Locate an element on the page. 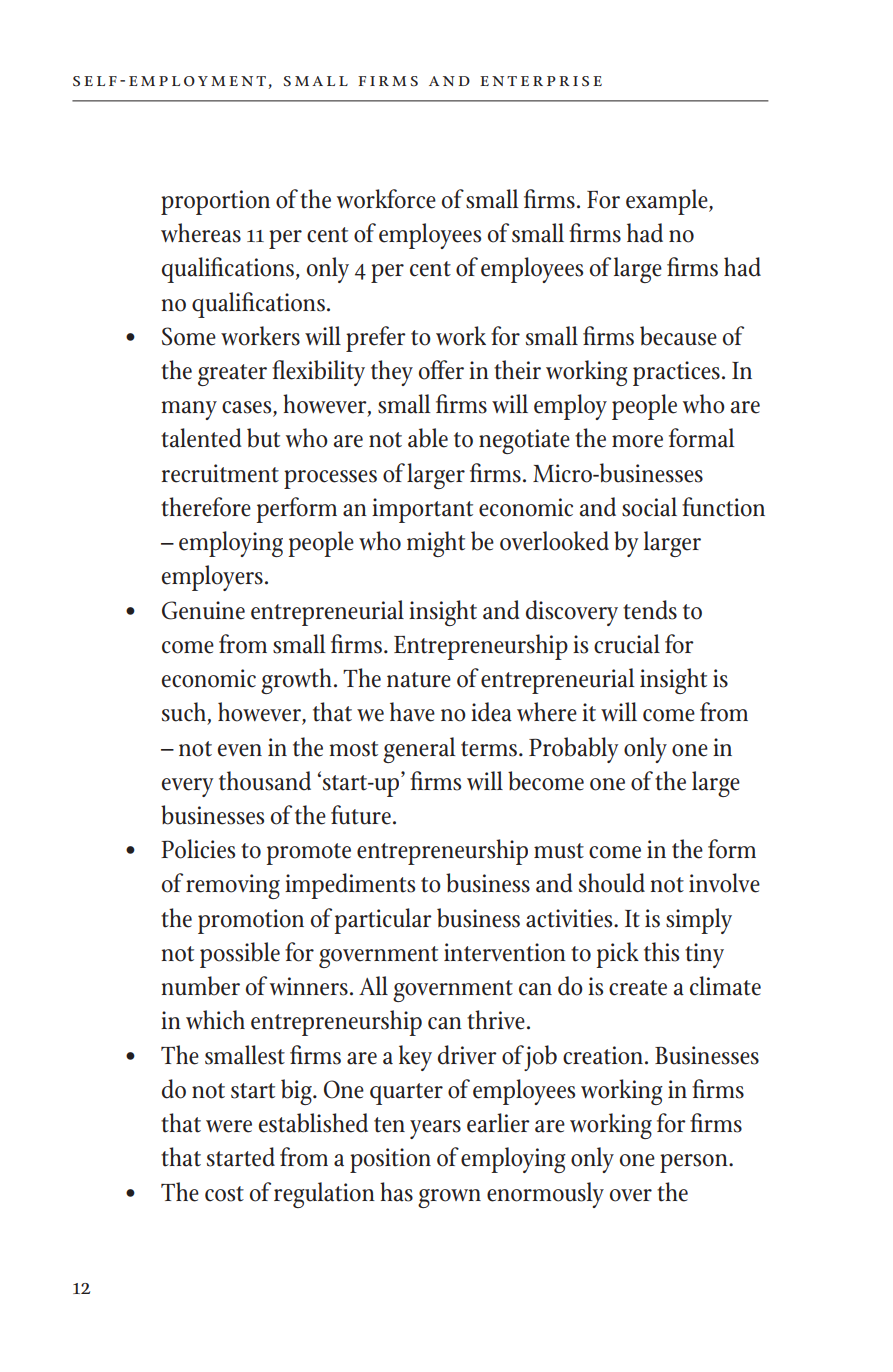 The image size is (893, 1372). tends is located at coordinates (650, 610).
